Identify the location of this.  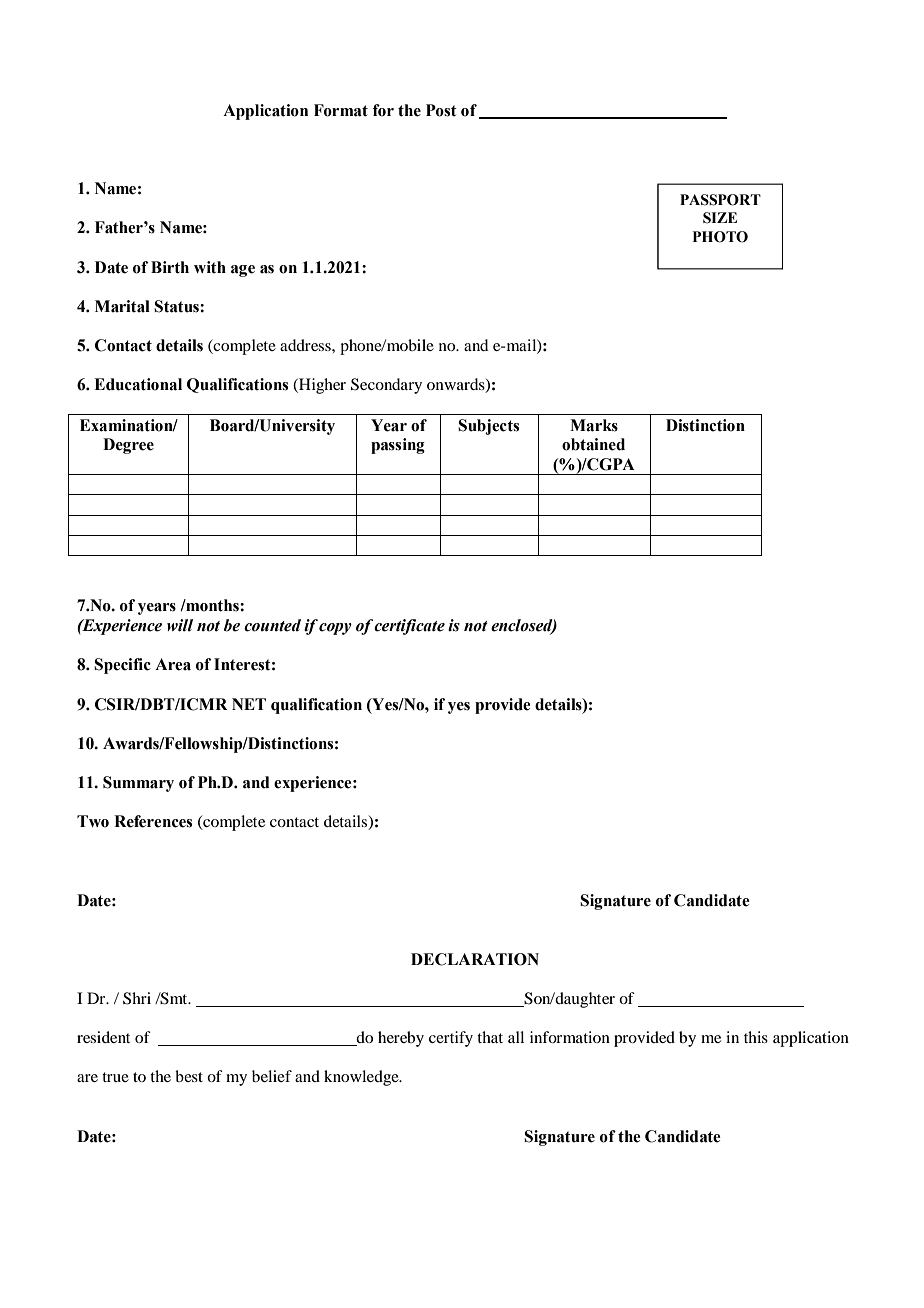
(756, 1037).
